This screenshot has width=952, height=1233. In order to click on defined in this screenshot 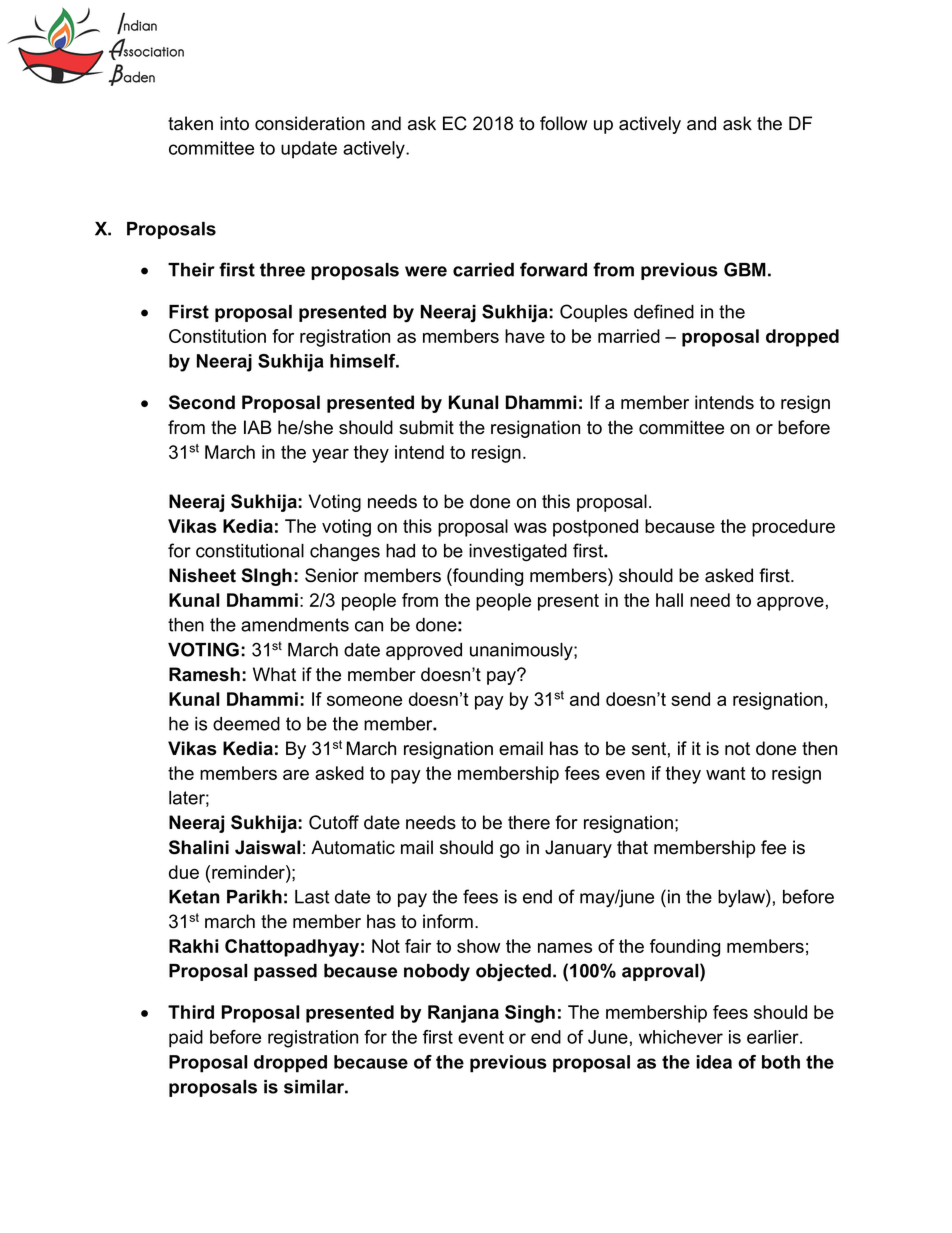, I will do `click(664, 311)`.
